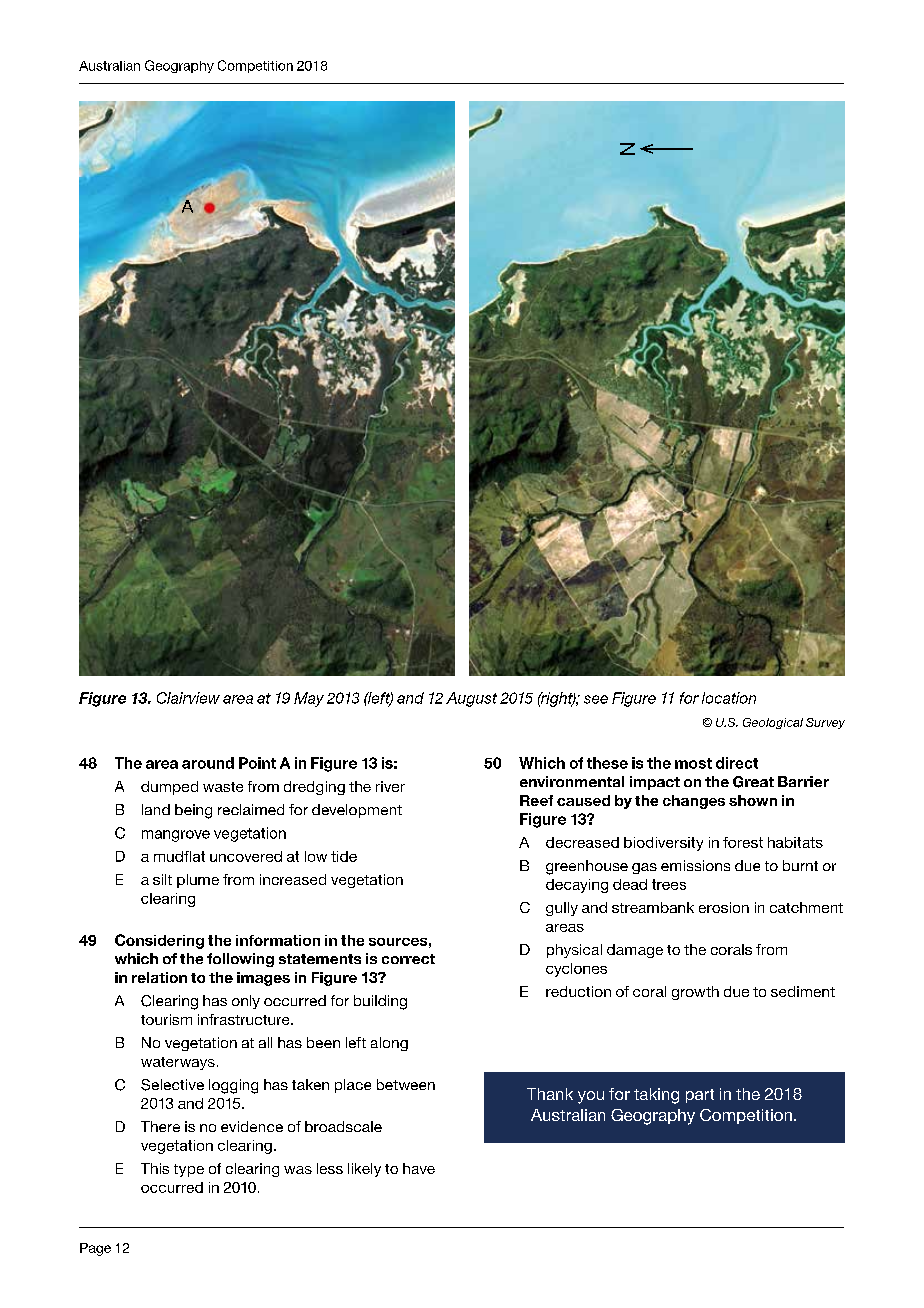 This screenshot has height=1308, width=924. I want to click on decaying, so click(577, 886).
